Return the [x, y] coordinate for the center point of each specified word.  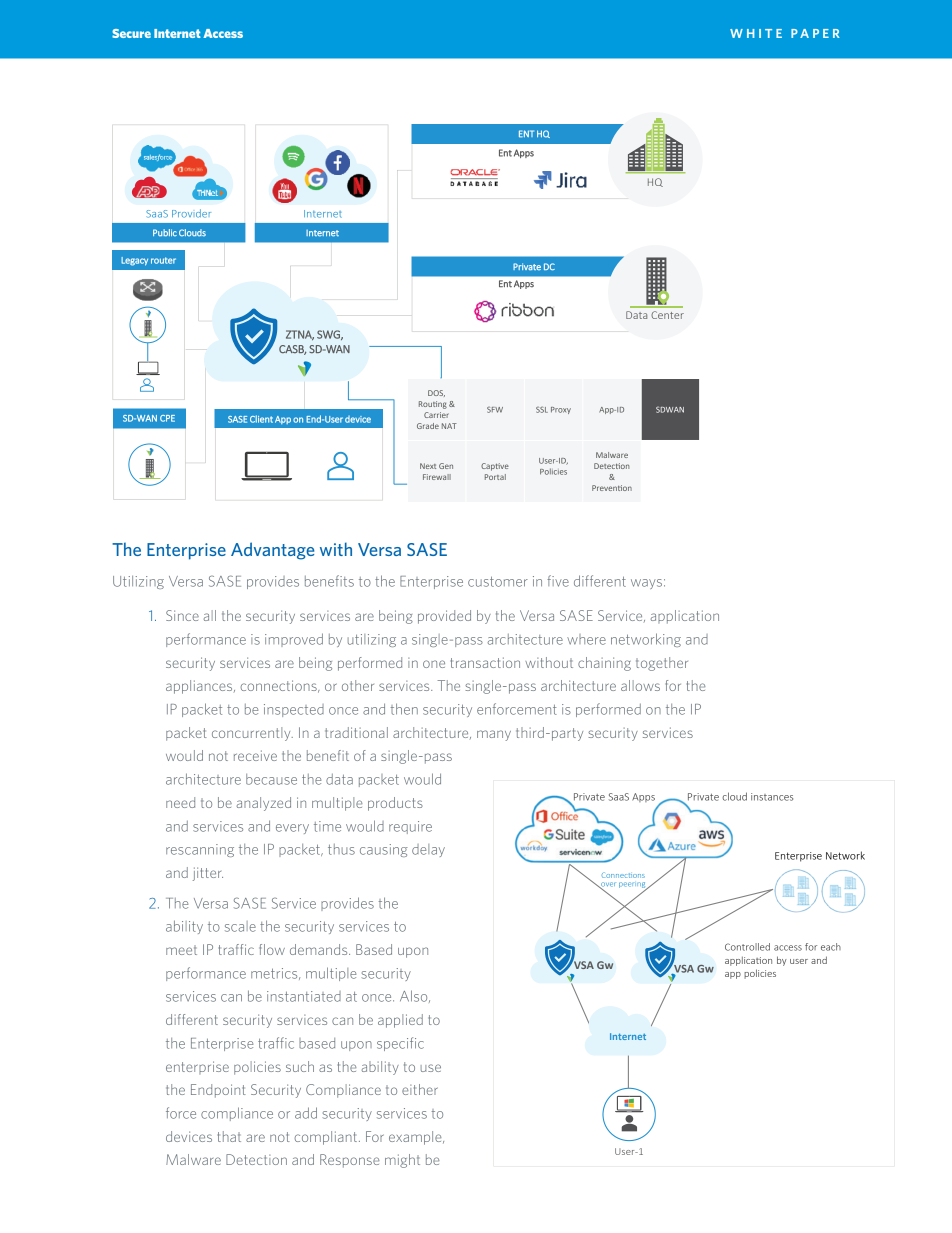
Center [667, 315]
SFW [495, 410]
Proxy [561, 410]
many [494, 735]
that [229, 1136]
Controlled [747, 947]
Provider [191, 213]
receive [255, 755]
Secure [131, 33]
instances [772, 797]
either [420, 1089]
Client [261, 419]
